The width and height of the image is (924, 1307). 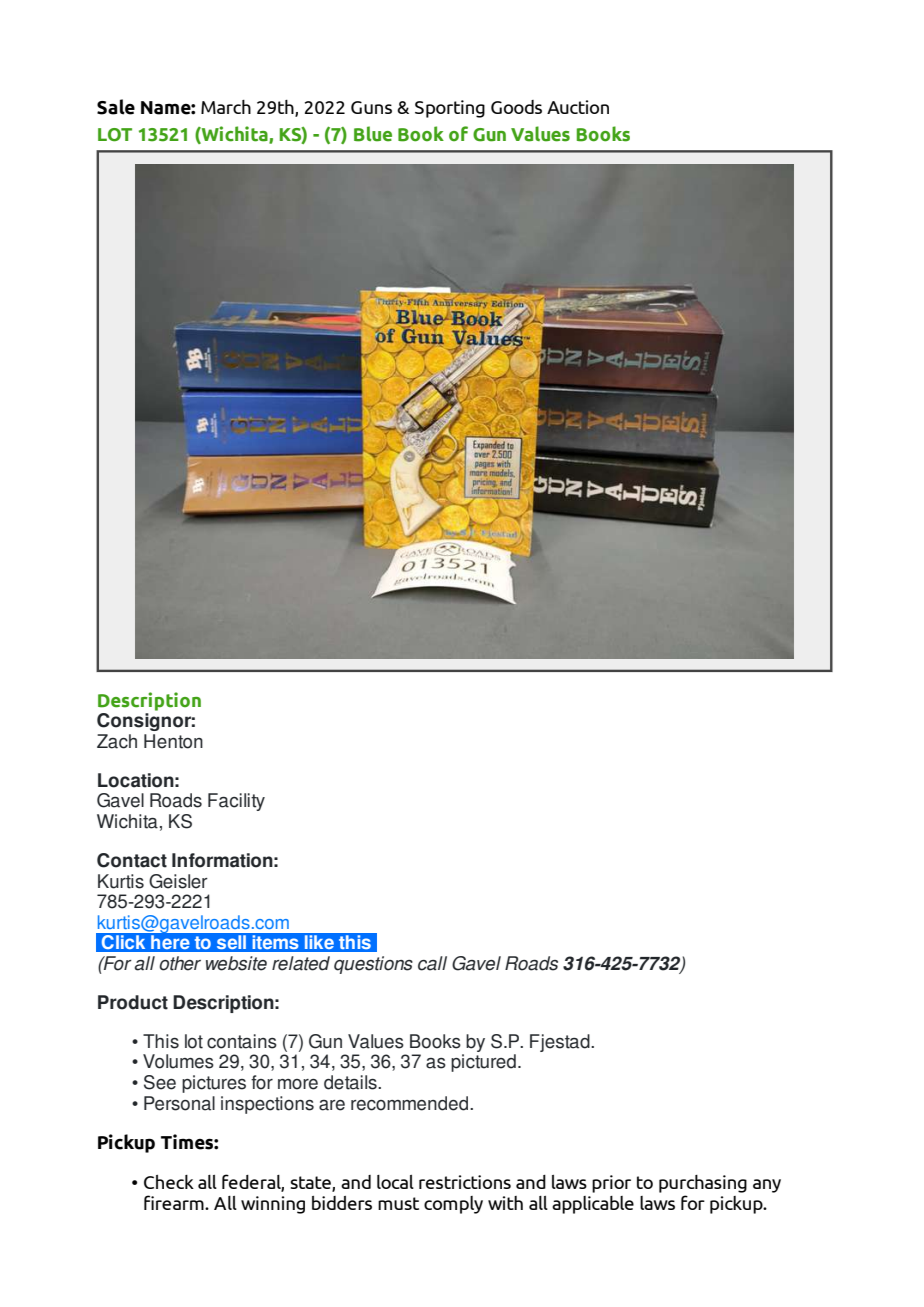 What do you see at coordinates (578, 107) in the image?
I see `Auction` at bounding box center [578, 107].
